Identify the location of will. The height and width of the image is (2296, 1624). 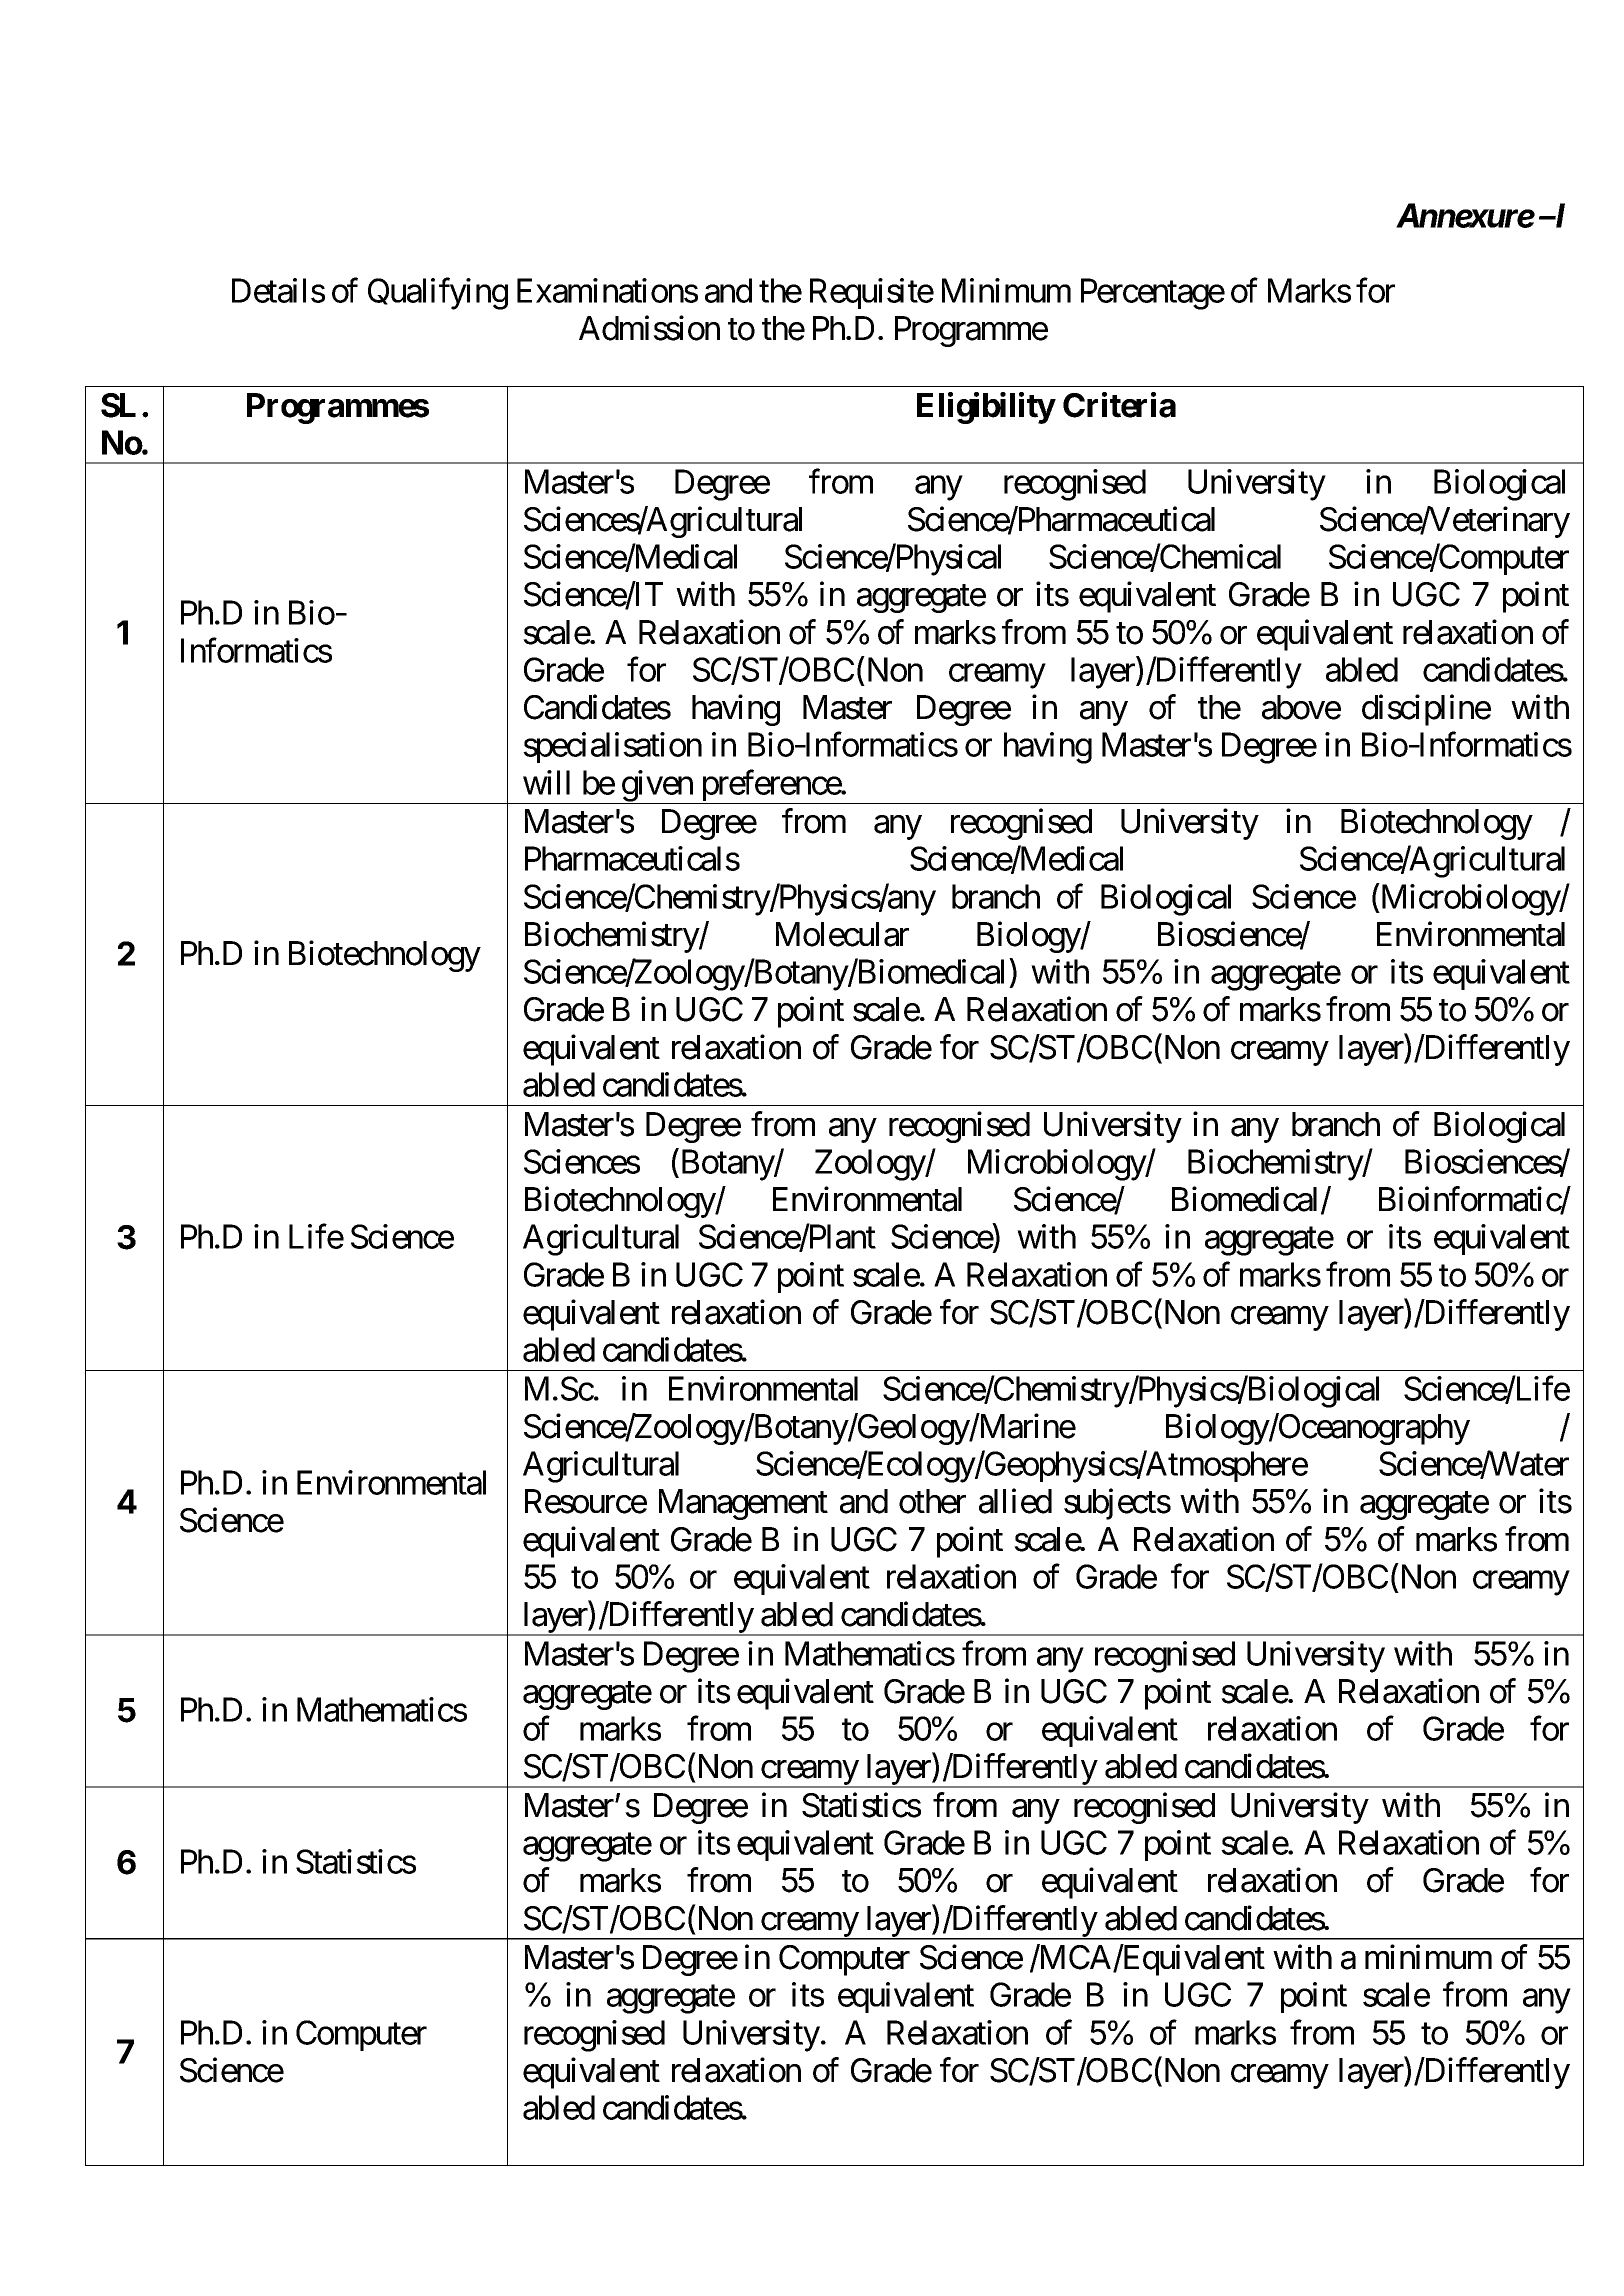
(546, 782).
